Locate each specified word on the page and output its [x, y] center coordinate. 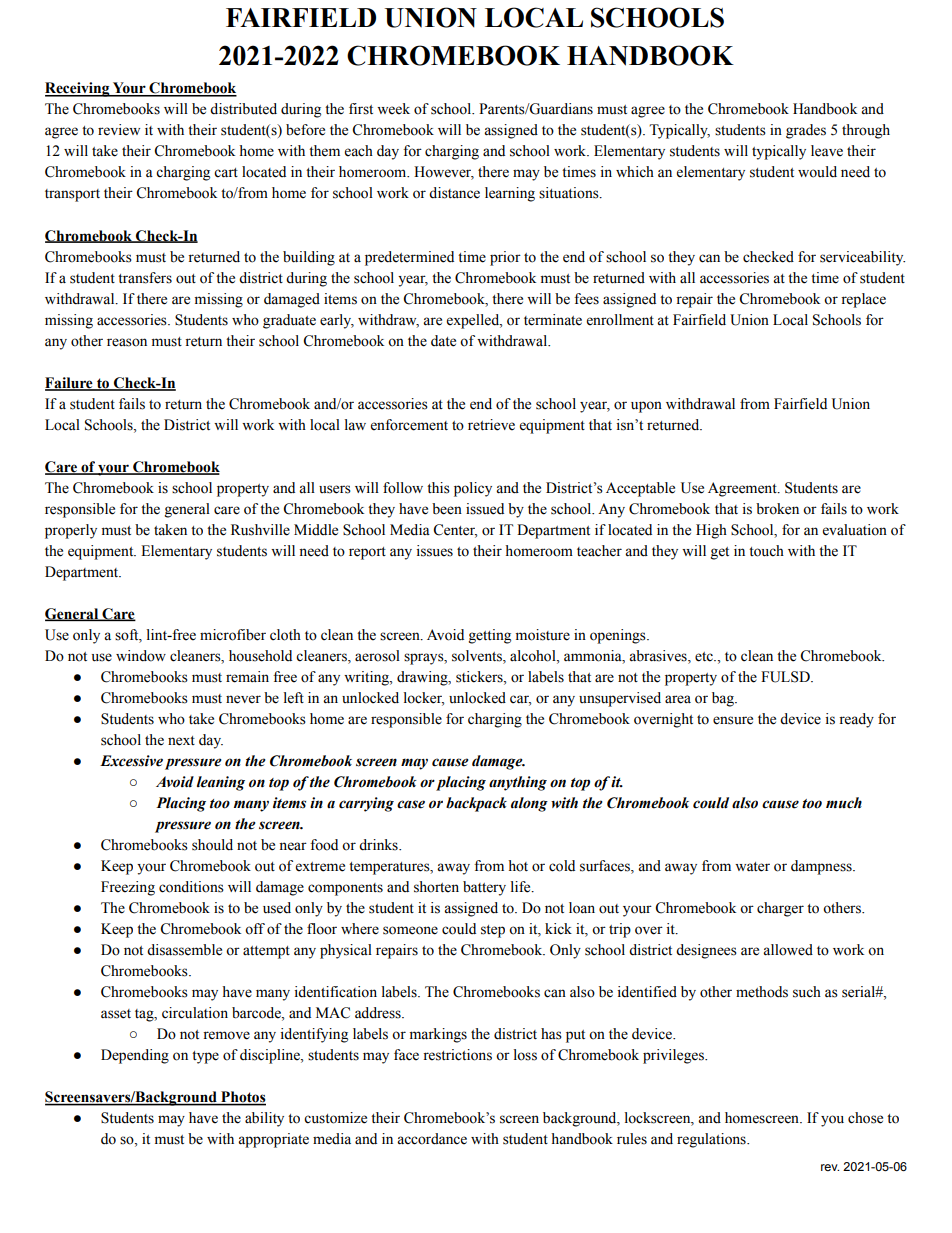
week [393, 109]
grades [806, 131]
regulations [712, 1140]
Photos [242, 1098]
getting [490, 636]
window [141, 656]
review [119, 130]
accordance [432, 1139]
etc [705, 657]
